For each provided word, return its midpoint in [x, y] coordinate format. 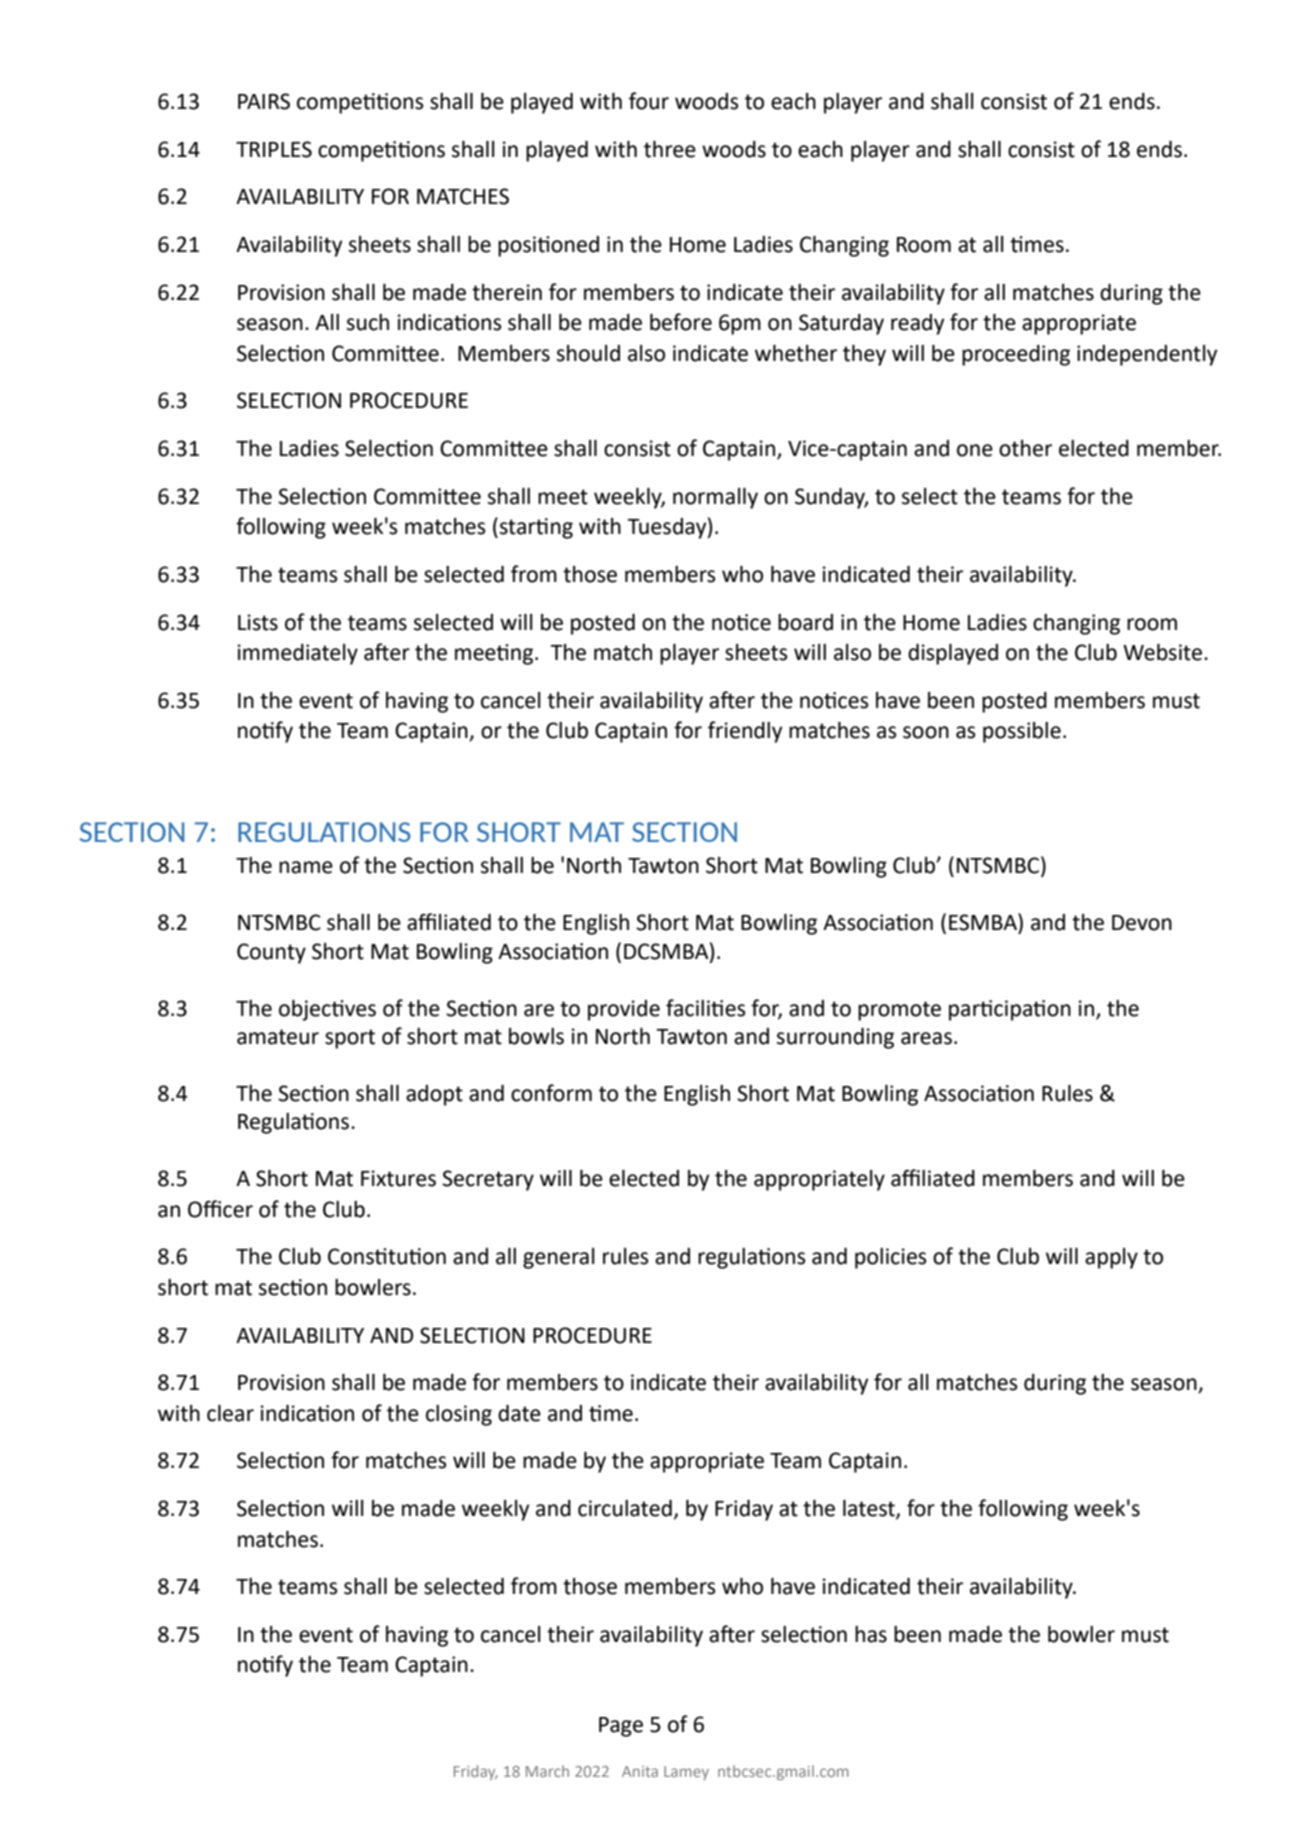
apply [1111, 1258]
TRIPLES [274, 149]
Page [621, 1727]
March [547, 1771]
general [559, 1258]
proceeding [1016, 355]
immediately [298, 654]
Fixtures [398, 1178]
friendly [745, 732]
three [670, 149]
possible [1022, 732]
